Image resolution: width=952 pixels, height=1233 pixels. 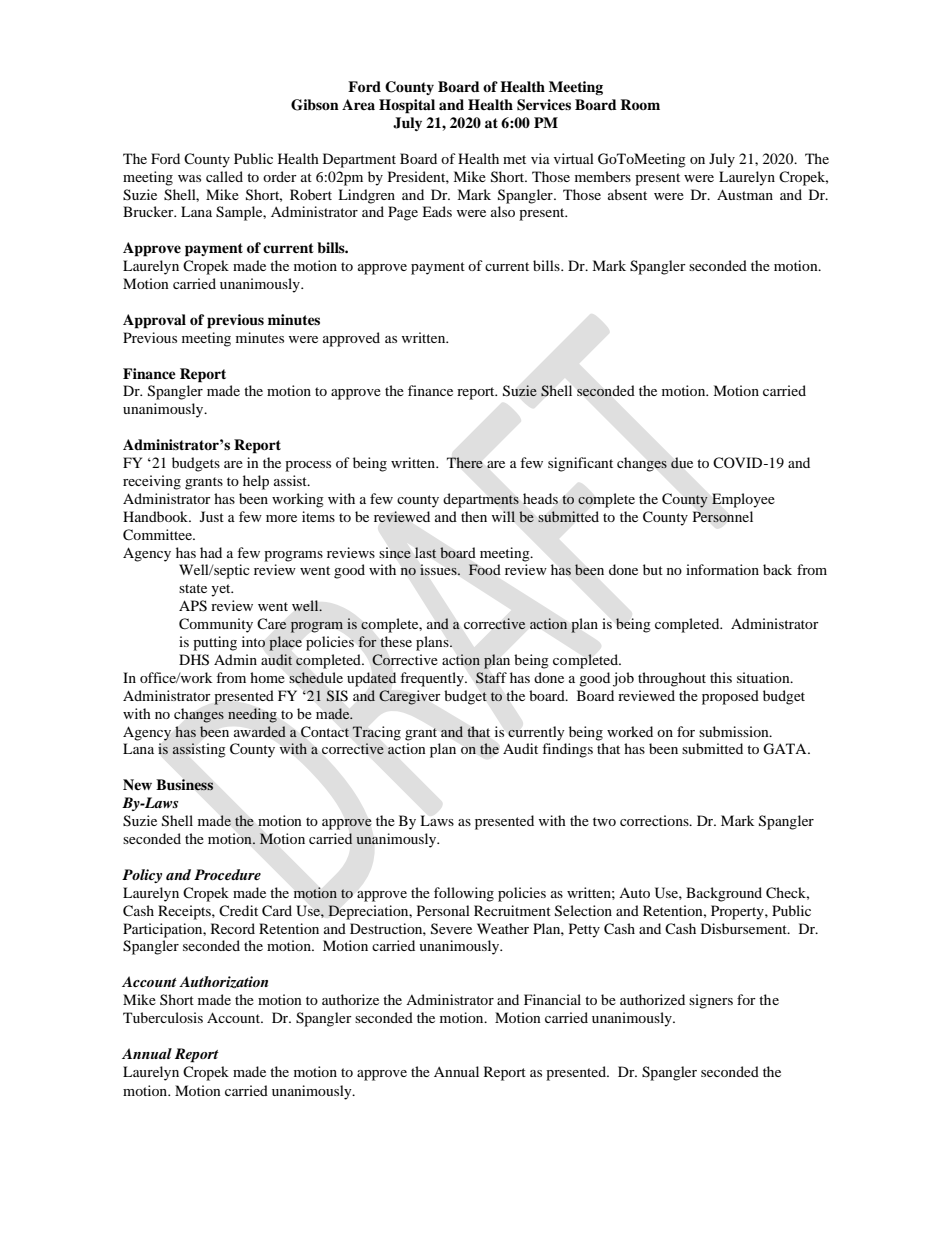 What do you see at coordinates (223, 982) in the screenshot?
I see `Authorization` at bounding box center [223, 982].
